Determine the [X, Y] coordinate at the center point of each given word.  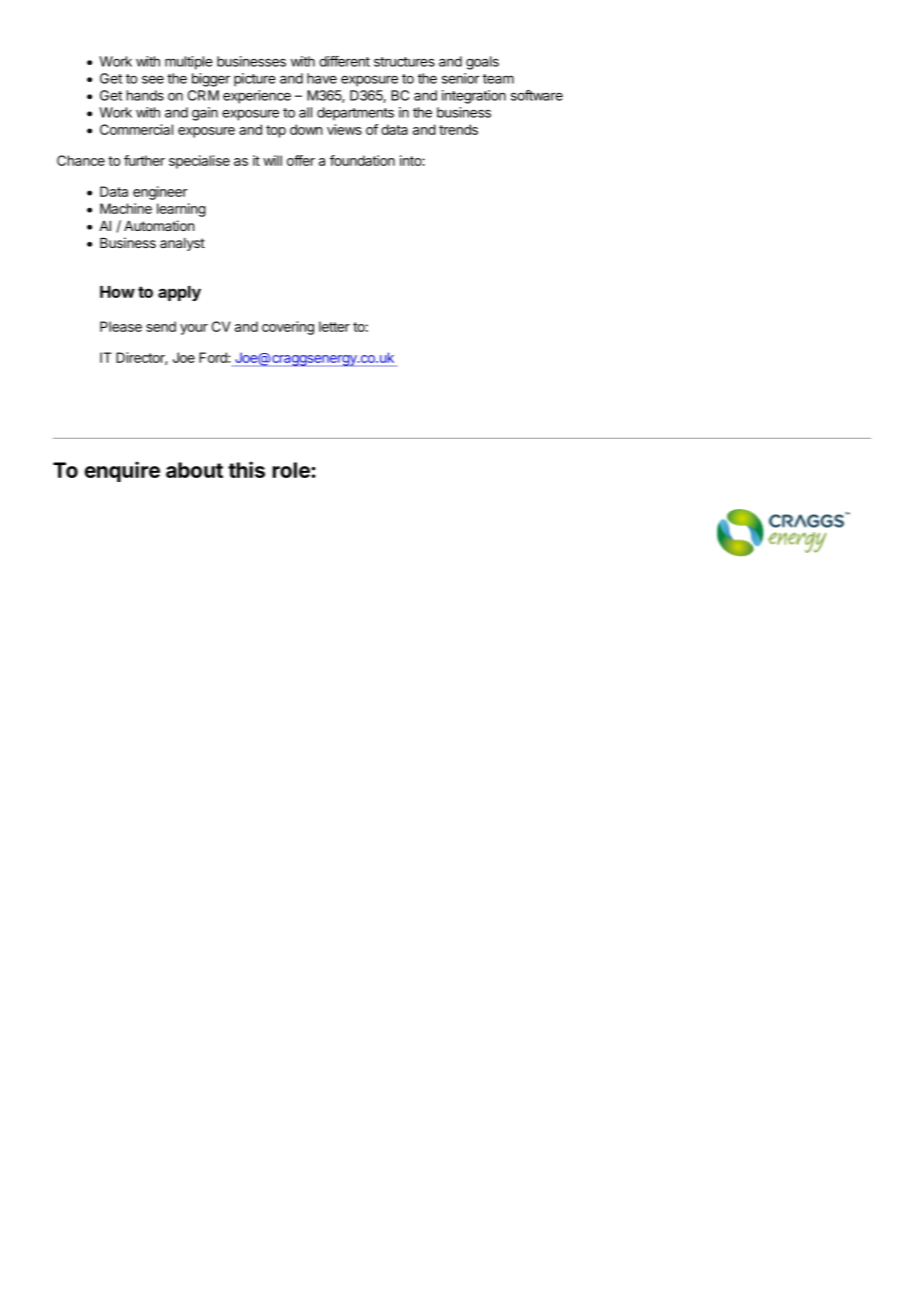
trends [458, 129]
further [144, 160]
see [153, 79]
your [194, 329]
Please [121, 326]
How [117, 292]
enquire [122, 471]
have [322, 78]
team [498, 79]
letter [334, 326]
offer [301, 160]
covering [288, 328]
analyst [182, 244]
